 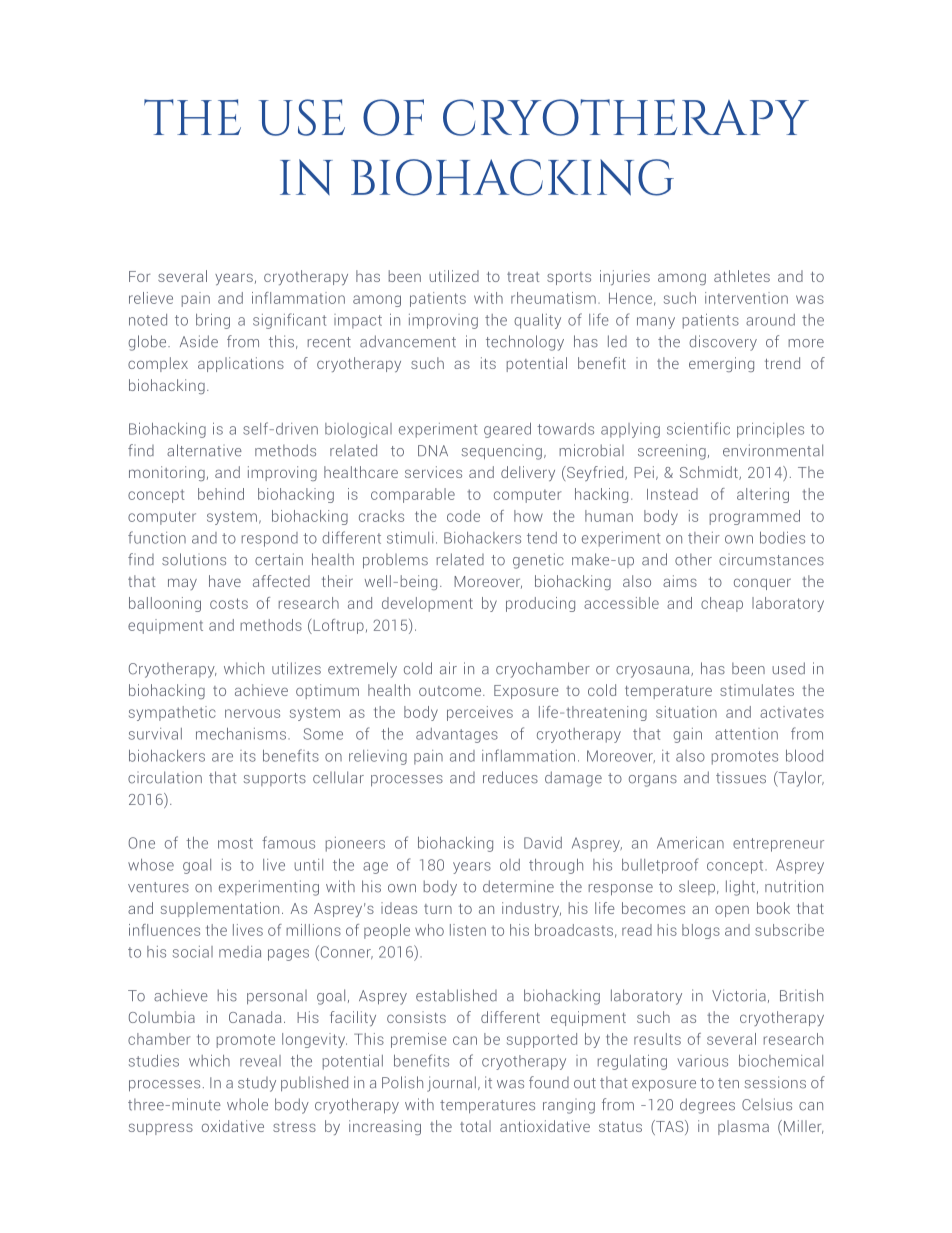 I want to click on nervous, so click(x=252, y=713).
